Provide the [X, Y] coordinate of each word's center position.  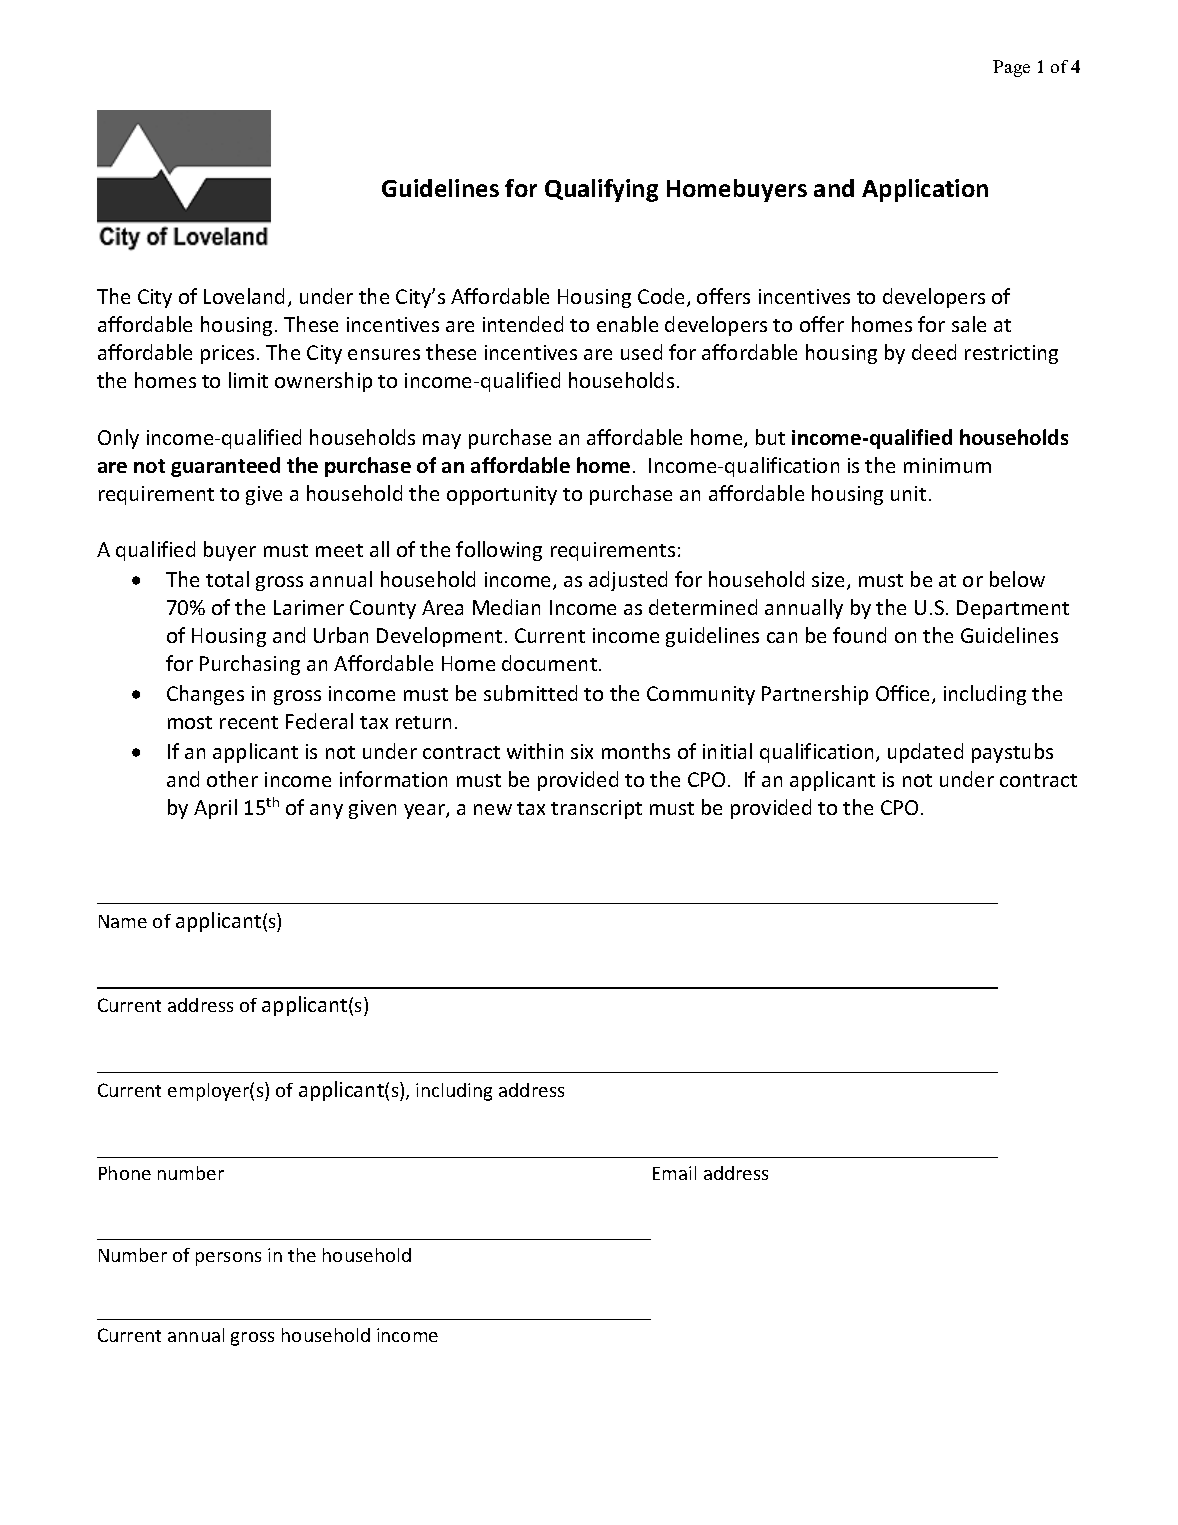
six [582, 751]
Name [123, 921]
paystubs [1012, 753]
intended [523, 324]
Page [1011, 68]
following [499, 551]
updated [925, 753]
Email [674, 1173]
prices [227, 354]
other [232, 779]
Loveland [244, 296]
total [227, 579]
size [830, 581]
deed [934, 352]
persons [228, 1259]
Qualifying [601, 190]
